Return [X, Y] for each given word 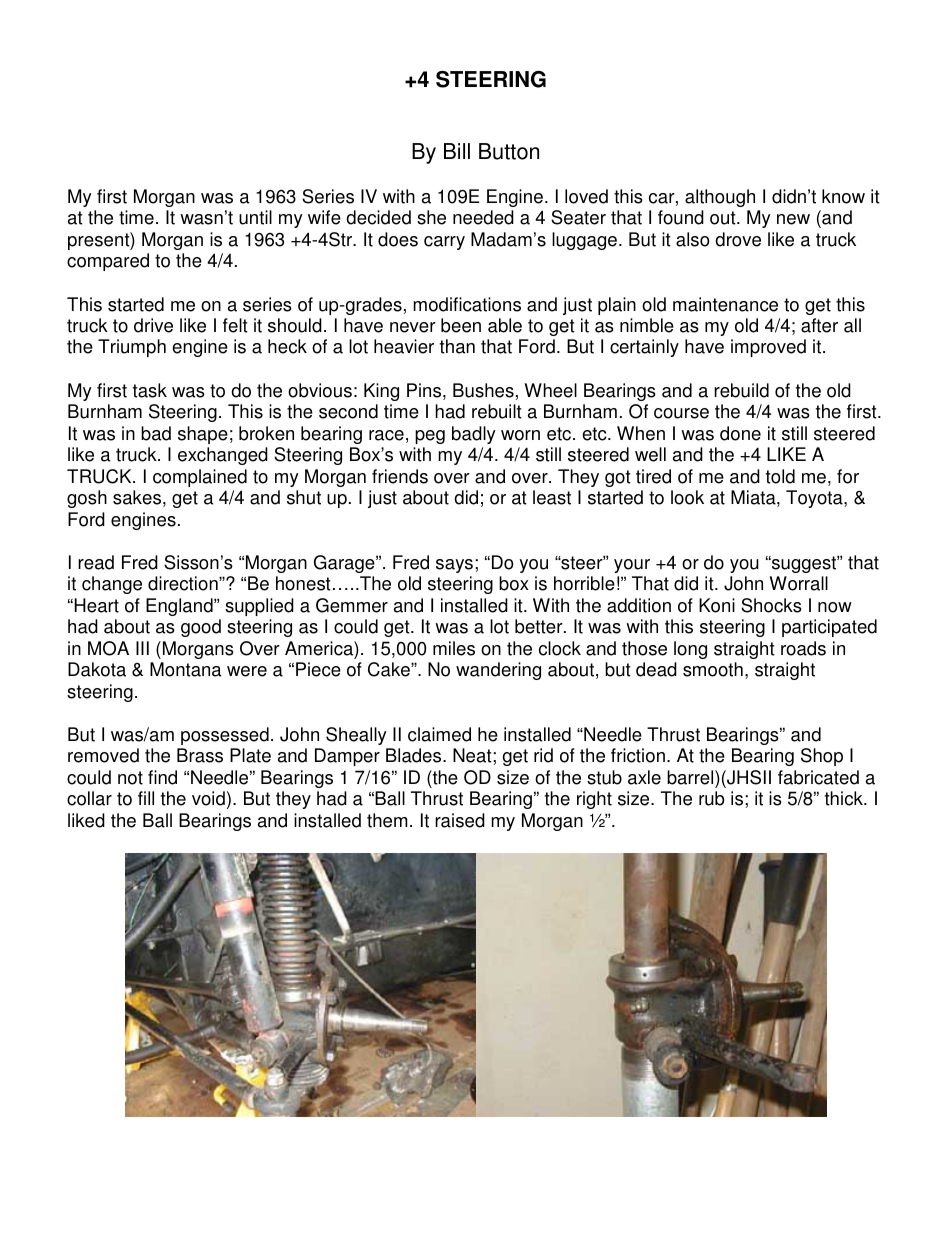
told [780, 476]
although [720, 198]
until [255, 217]
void [208, 798]
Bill [457, 151]
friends [400, 476]
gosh [87, 499]
